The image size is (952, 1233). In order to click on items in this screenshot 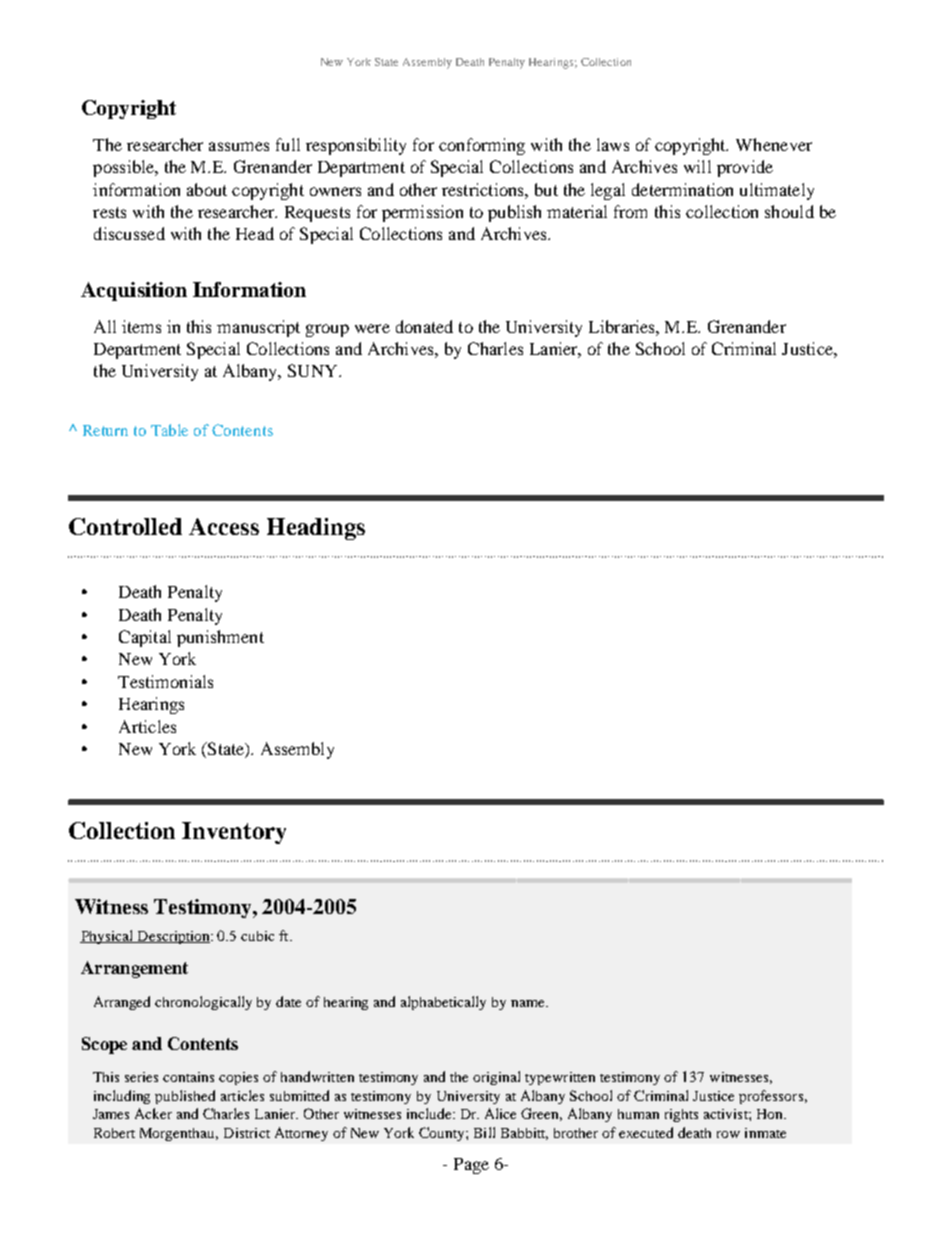, I will do `click(141, 326)`.
